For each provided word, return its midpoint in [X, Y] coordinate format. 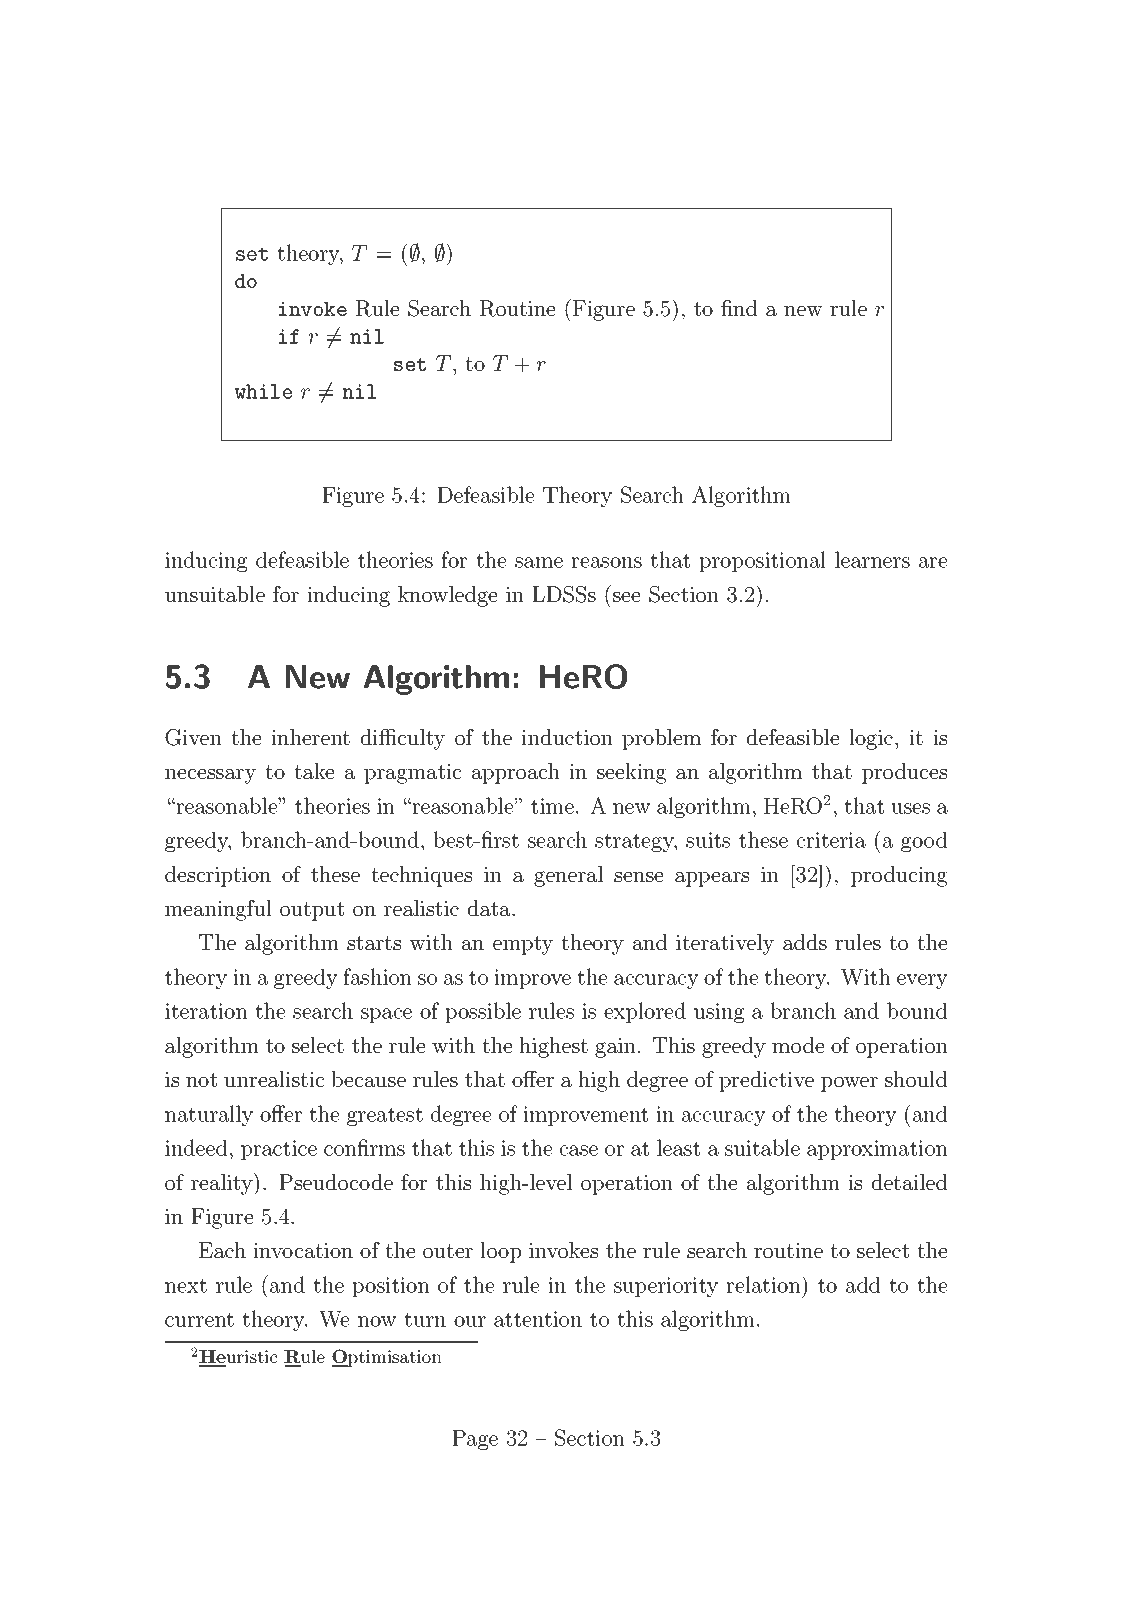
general [568, 876]
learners [872, 559]
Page [475, 1440]
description [218, 876]
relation [764, 1284]
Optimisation [386, 1358]
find [739, 308]
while [263, 391]
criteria [831, 840]
